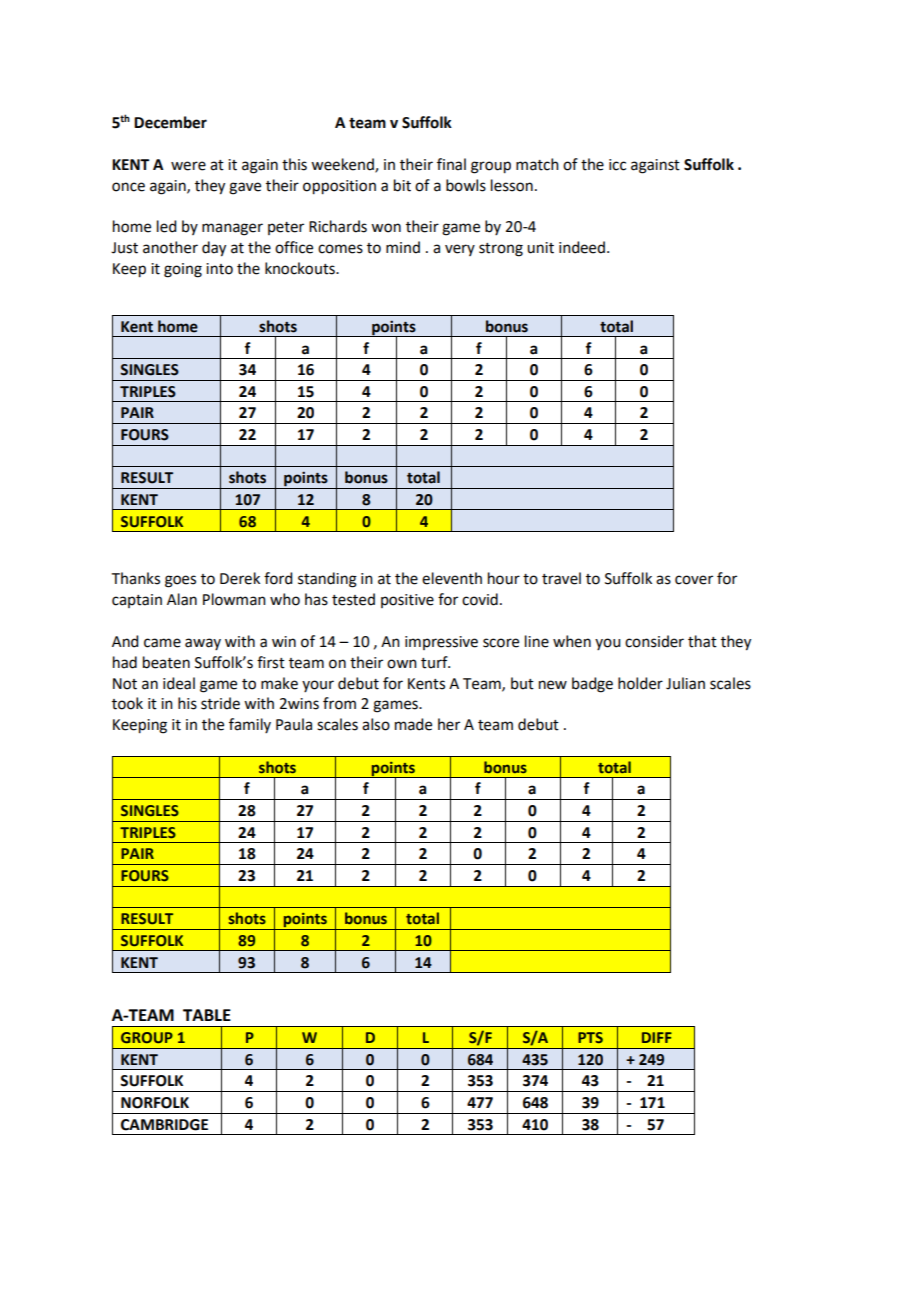  Describe the element at coordinates (413, 724) in the document. I see `made` at that location.
